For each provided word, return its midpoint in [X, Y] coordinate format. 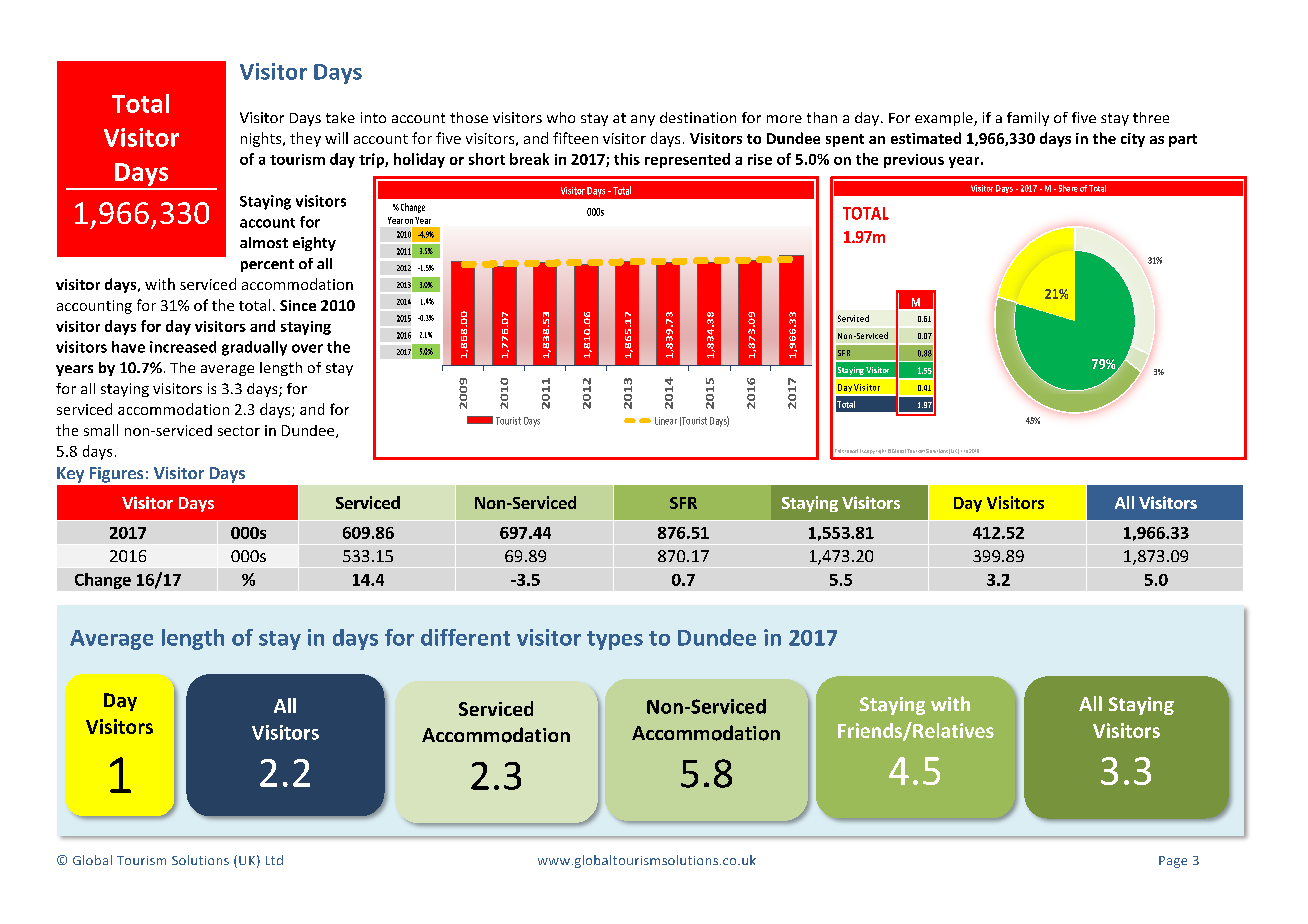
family [1028, 119]
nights [262, 139]
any [643, 120]
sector [239, 431]
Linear [666, 421]
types [615, 640]
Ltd [274, 860]
